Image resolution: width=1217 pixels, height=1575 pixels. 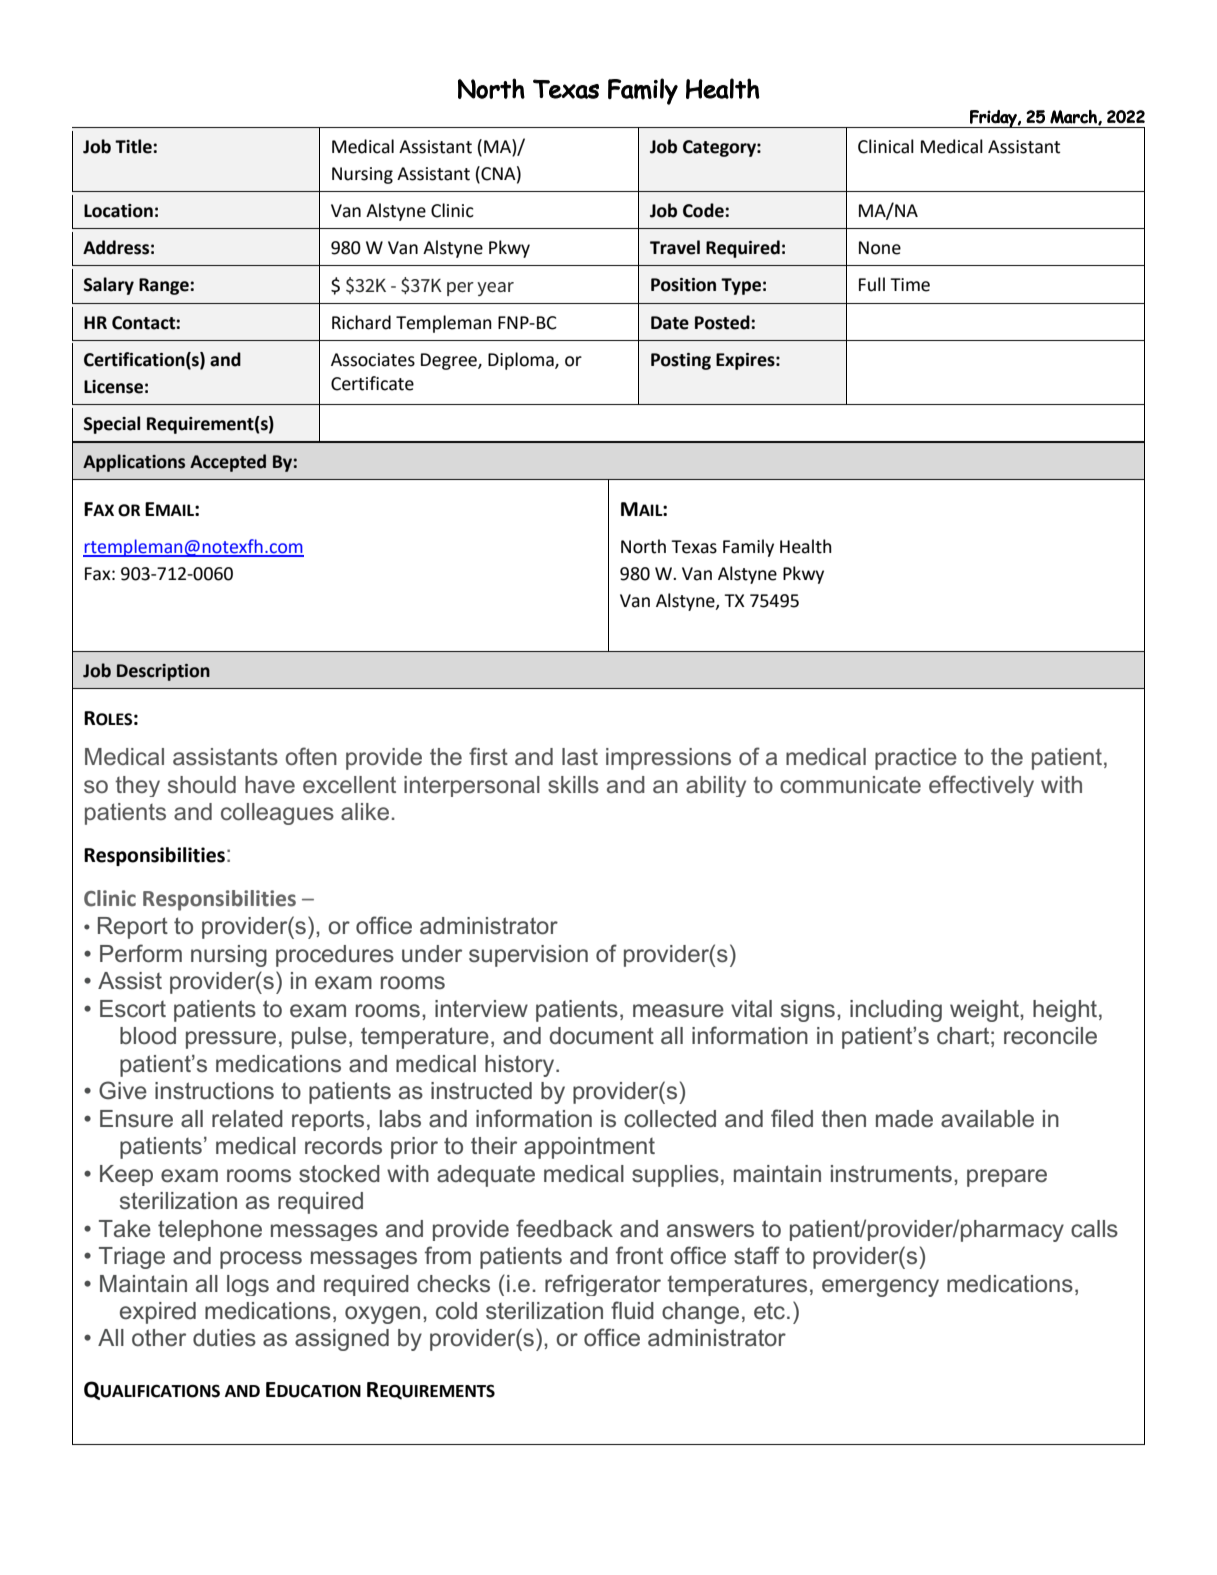 I want to click on refrigerator, so click(x=603, y=1285).
